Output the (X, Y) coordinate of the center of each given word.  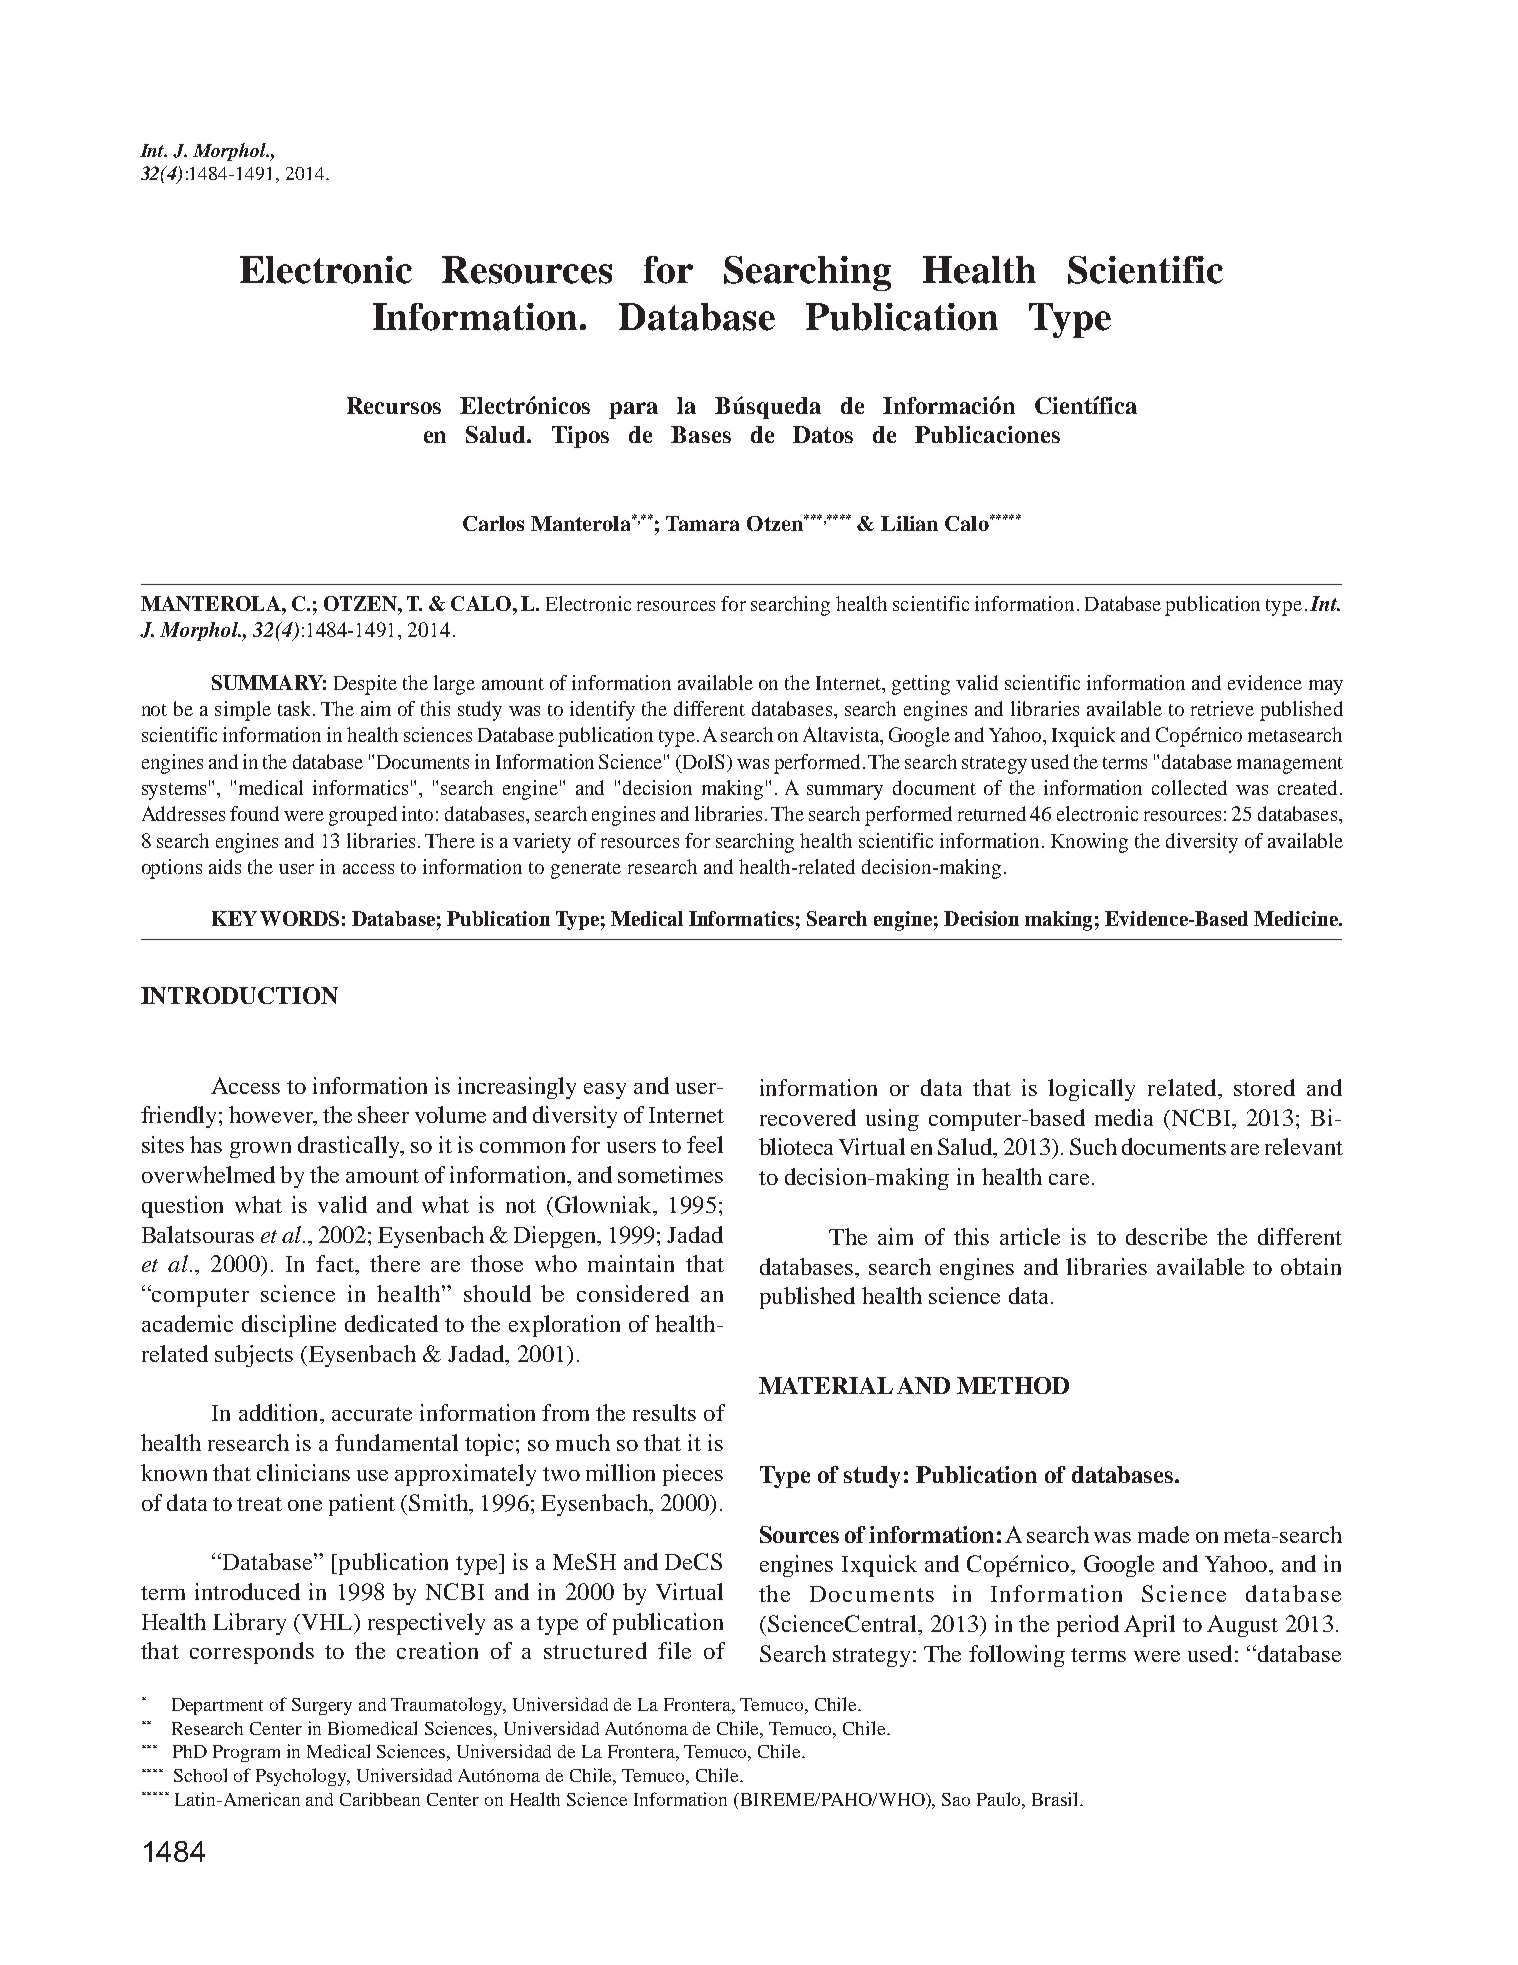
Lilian (909, 523)
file (674, 1650)
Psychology (303, 1777)
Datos (823, 434)
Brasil (1057, 1799)
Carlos (493, 523)
